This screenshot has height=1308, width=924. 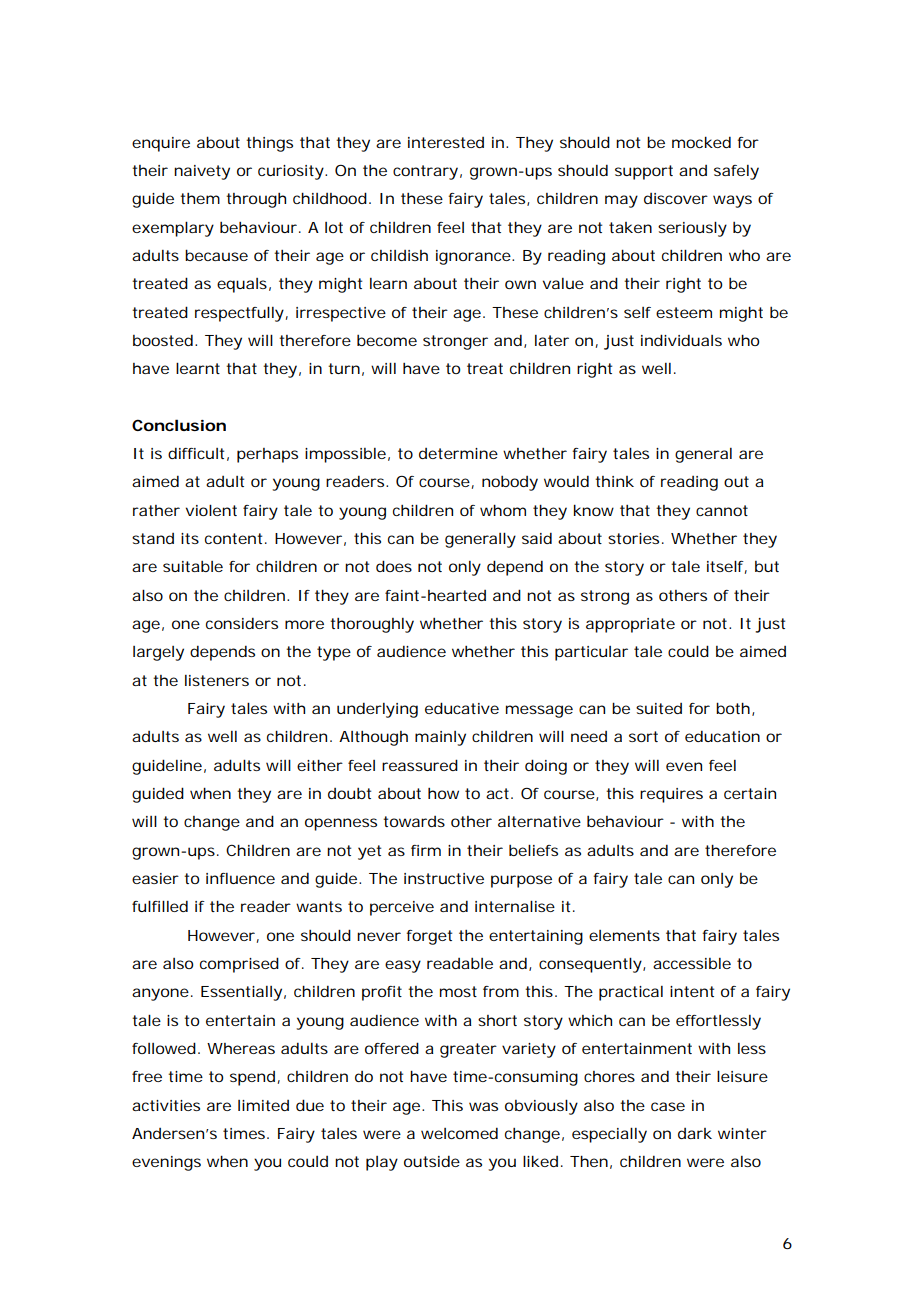 I want to click on determine, so click(x=458, y=453).
